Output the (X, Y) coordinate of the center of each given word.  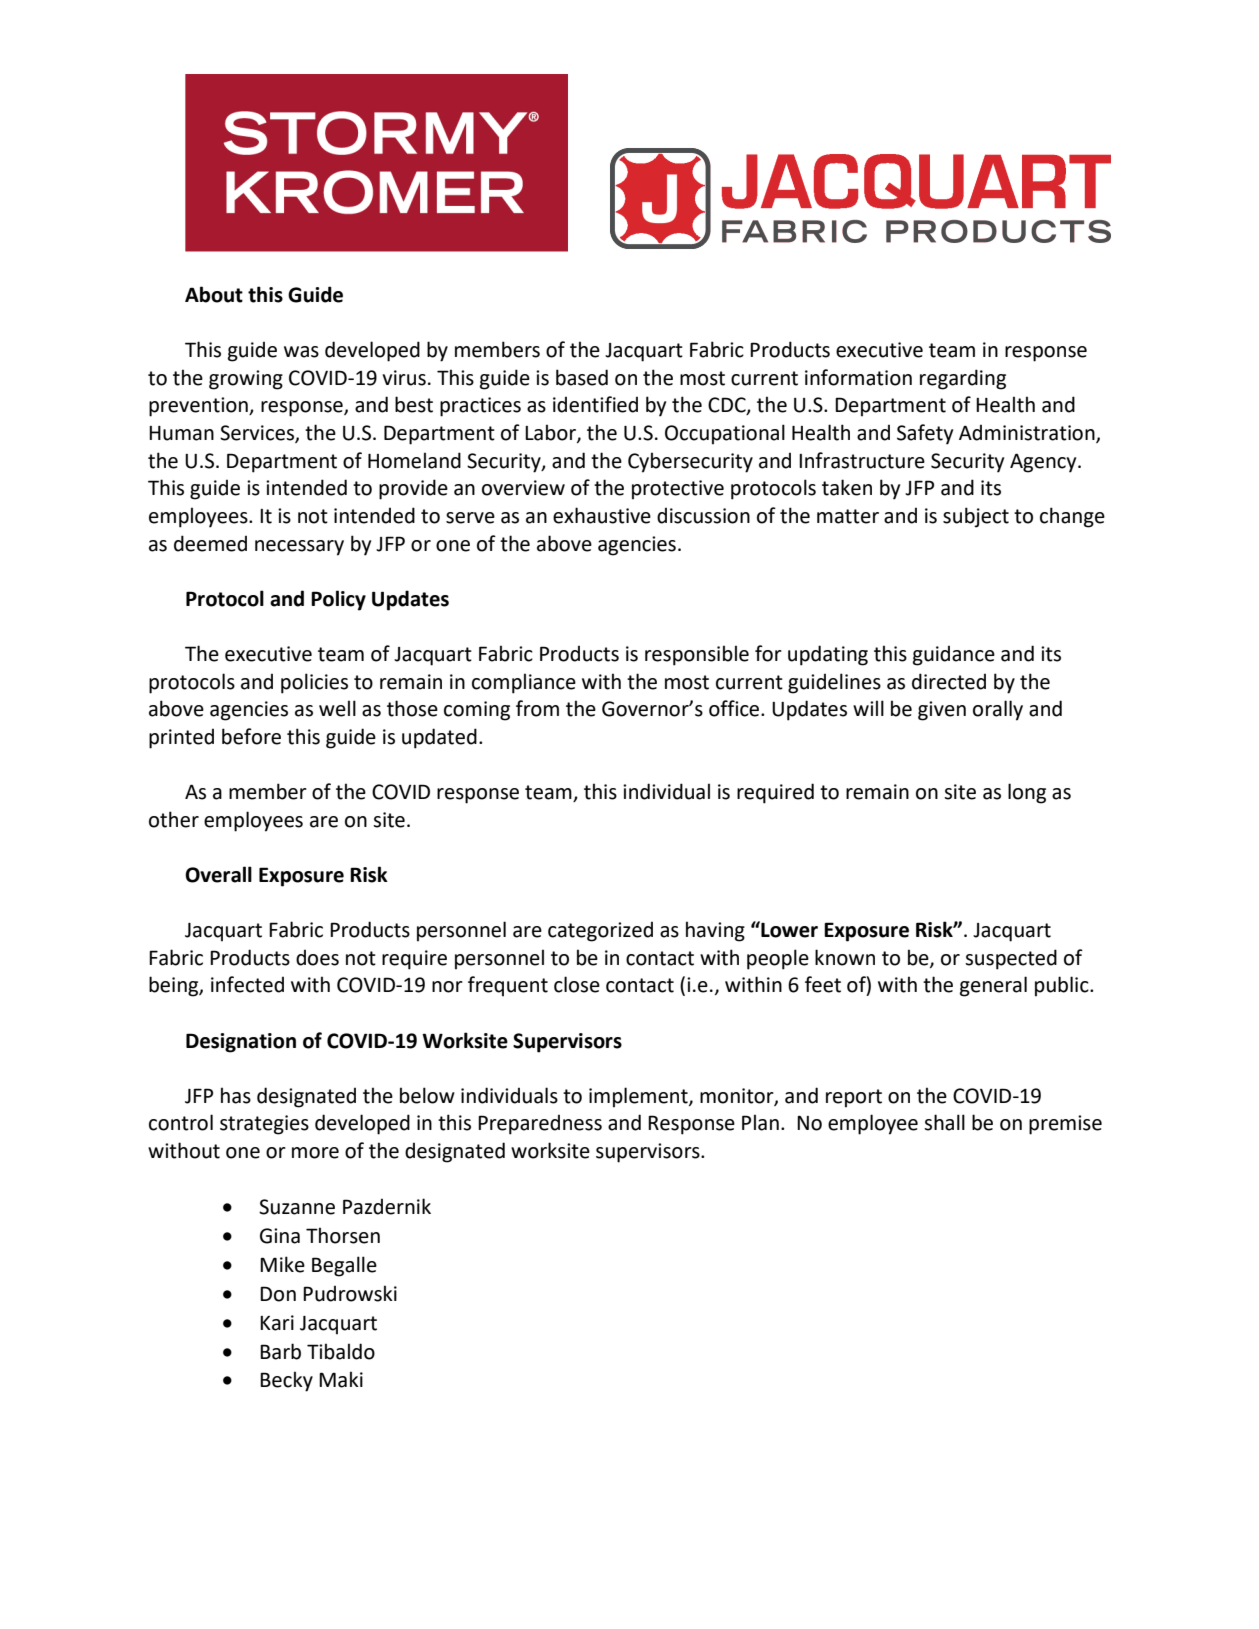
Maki (341, 1379)
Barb (280, 1351)
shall (944, 1122)
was (301, 352)
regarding (963, 379)
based (582, 377)
